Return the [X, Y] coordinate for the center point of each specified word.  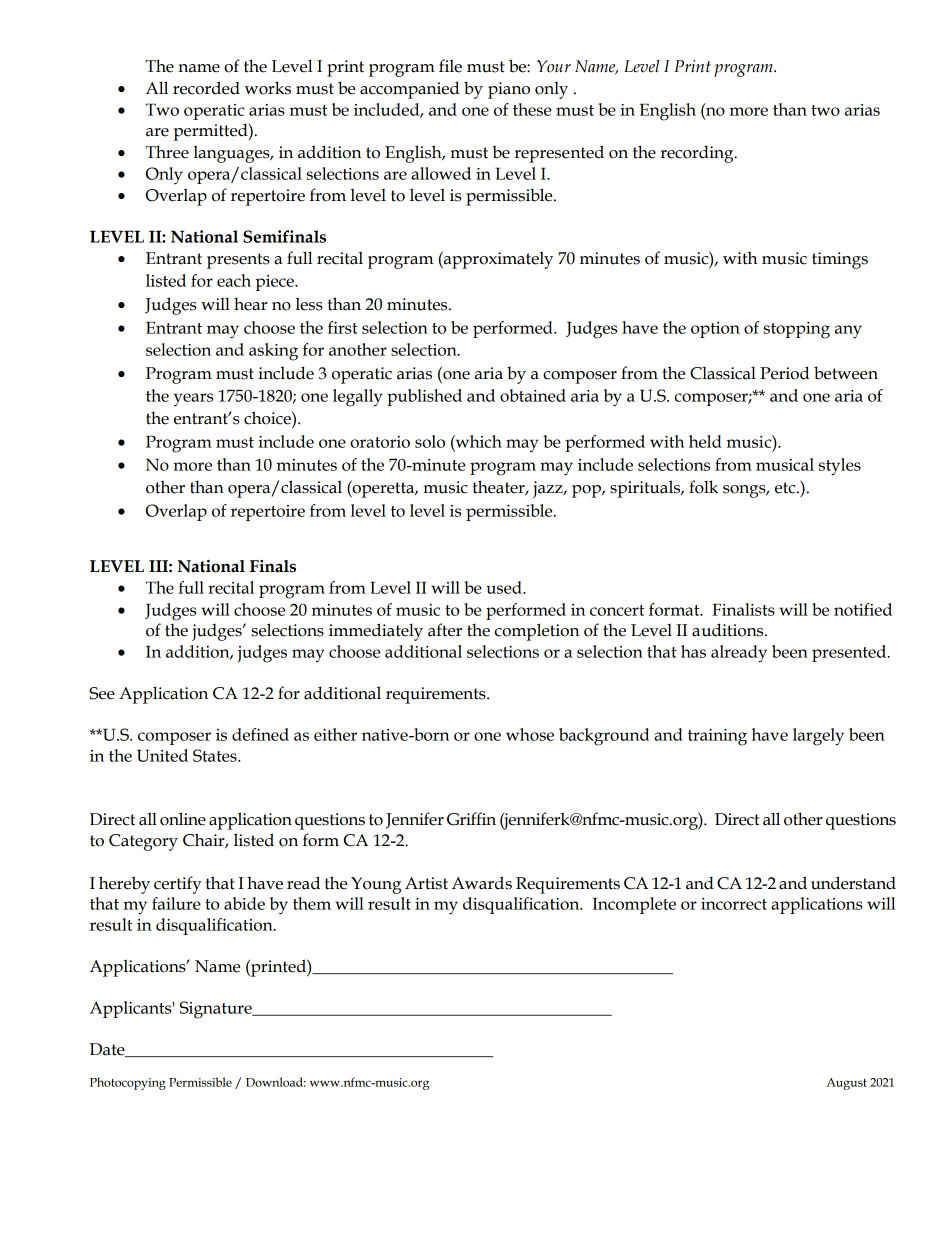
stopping [797, 330]
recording [698, 154]
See [102, 693]
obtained [533, 395]
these [532, 109]
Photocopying [128, 1083]
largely [818, 737]
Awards [482, 883]
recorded [206, 88]
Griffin [471, 819]
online [183, 819]
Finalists [743, 609]
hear [250, 304]
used [505, 587]
